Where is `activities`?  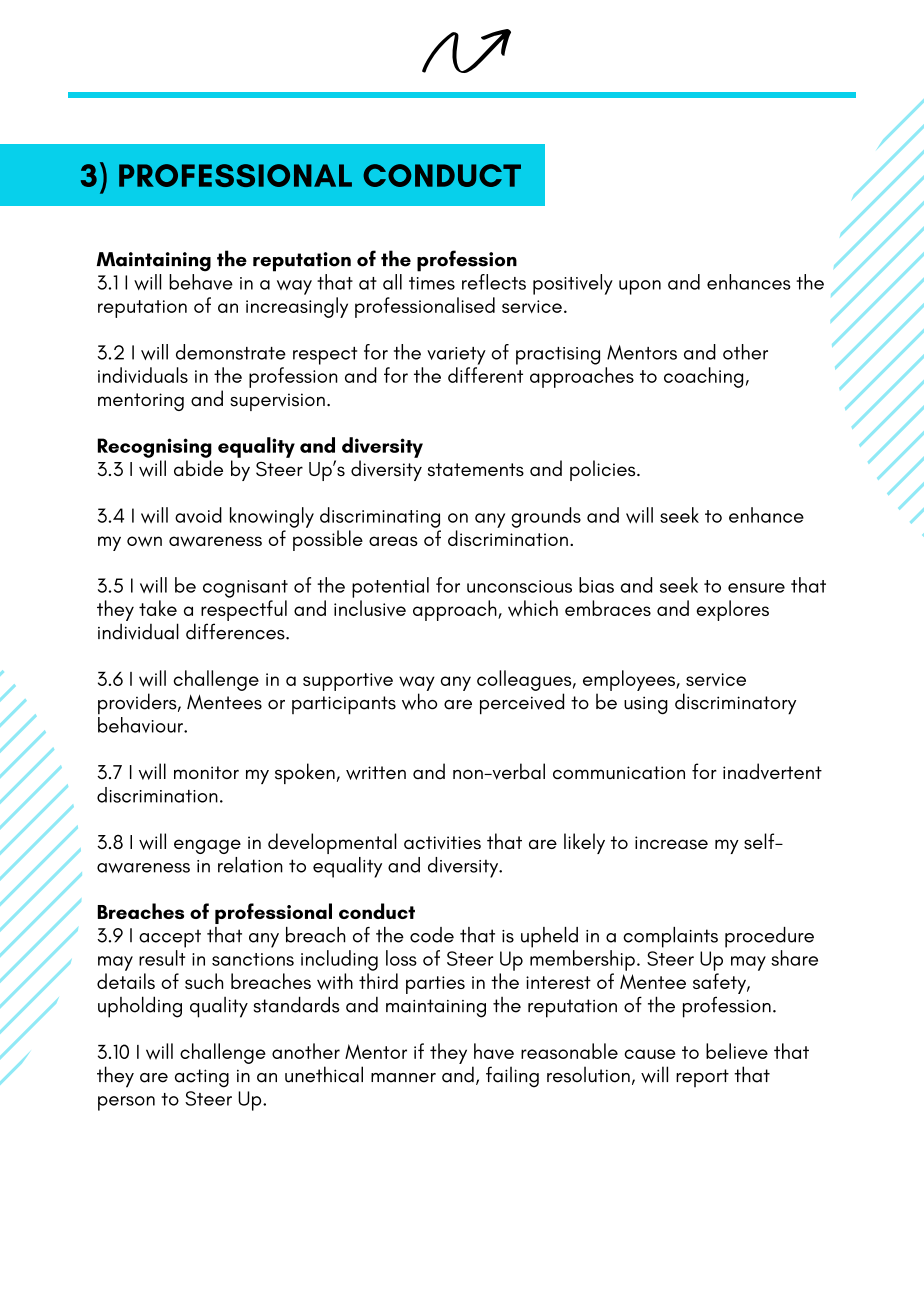 activities is located at coordinates (442, 843).
